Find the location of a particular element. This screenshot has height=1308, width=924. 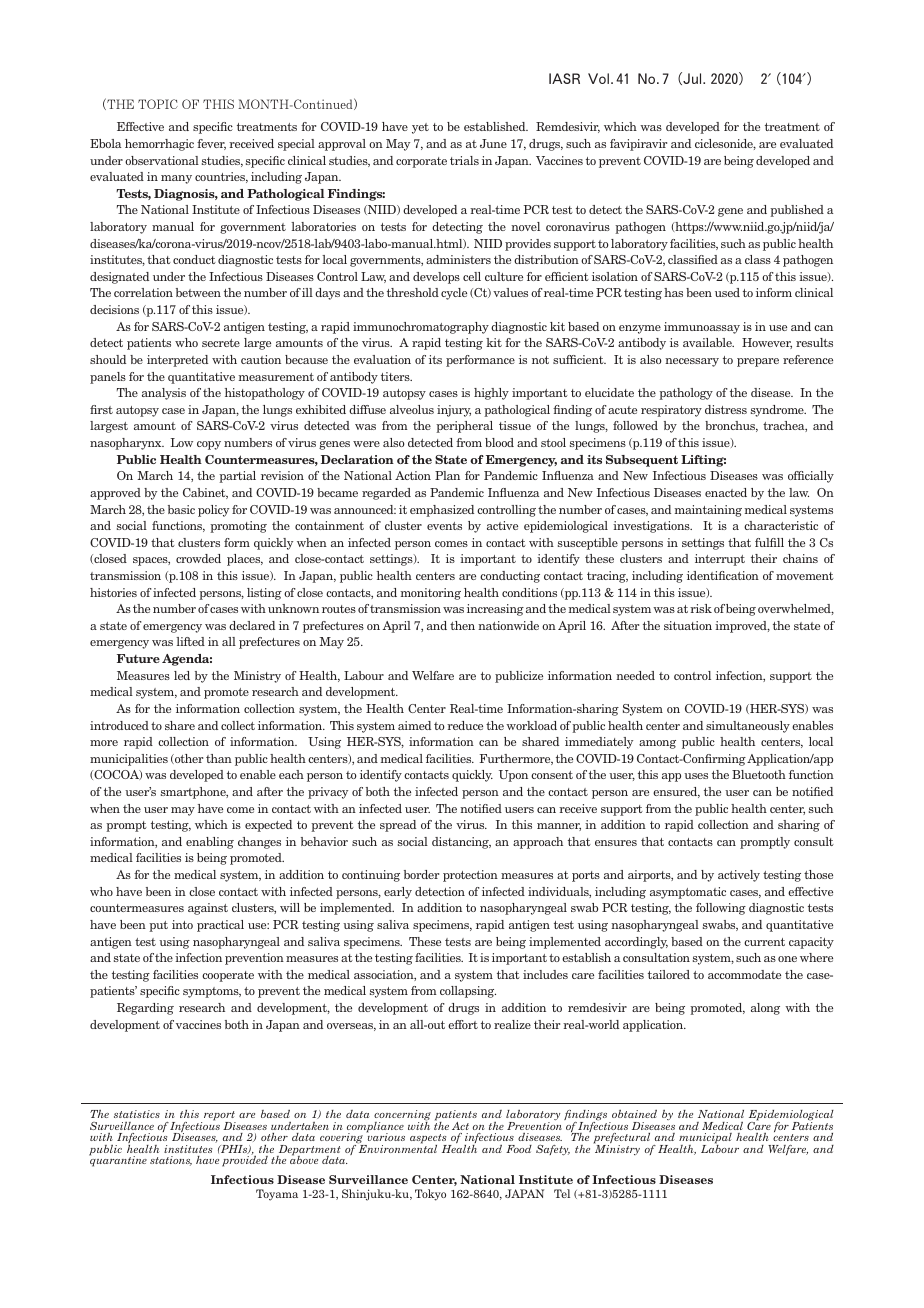

yet is located at coordinates (420, 128).
